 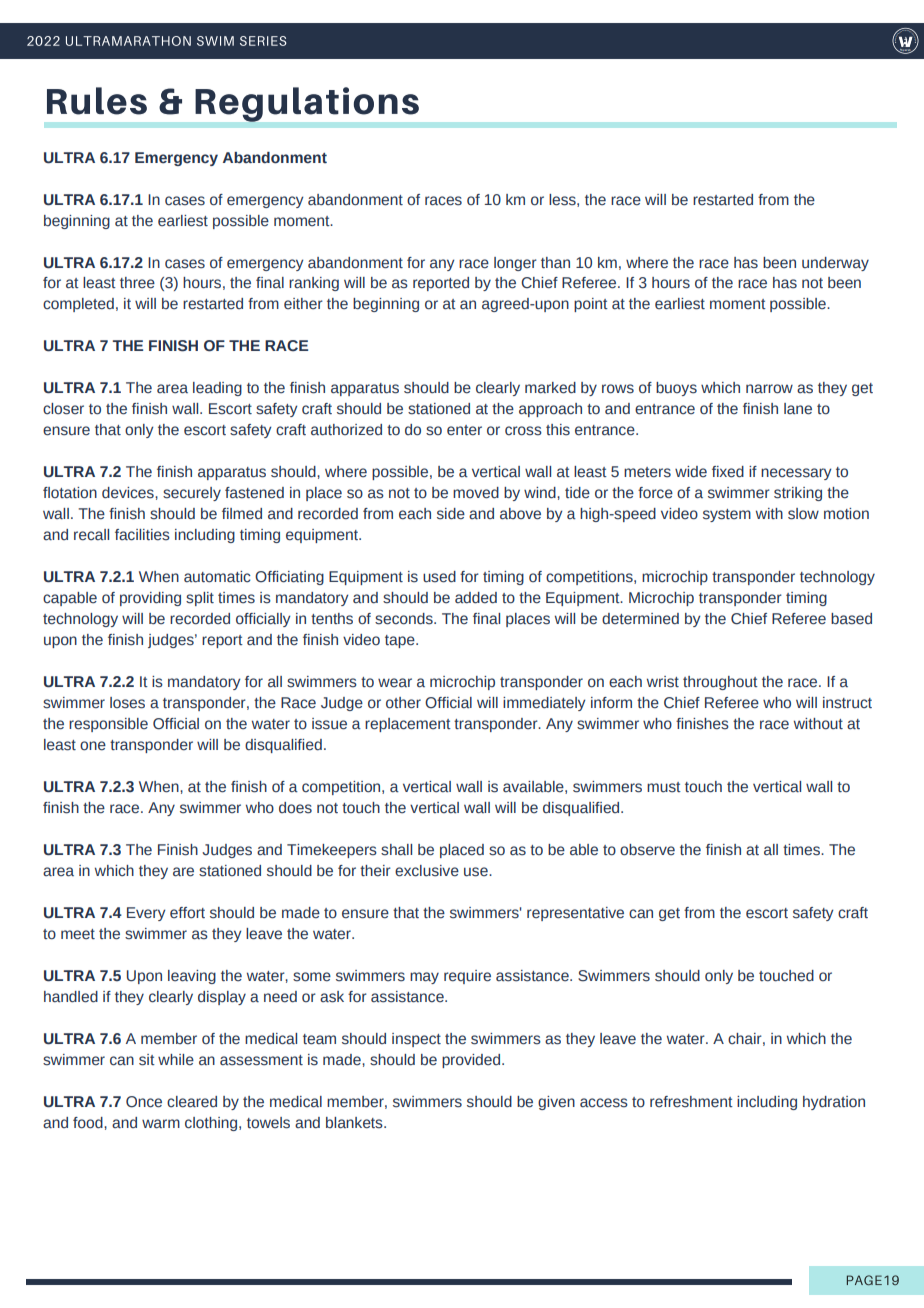 What do you see at coordinates (97, 101) in the screenshot?
I see `Rules` at bounding box center [97, 101].
